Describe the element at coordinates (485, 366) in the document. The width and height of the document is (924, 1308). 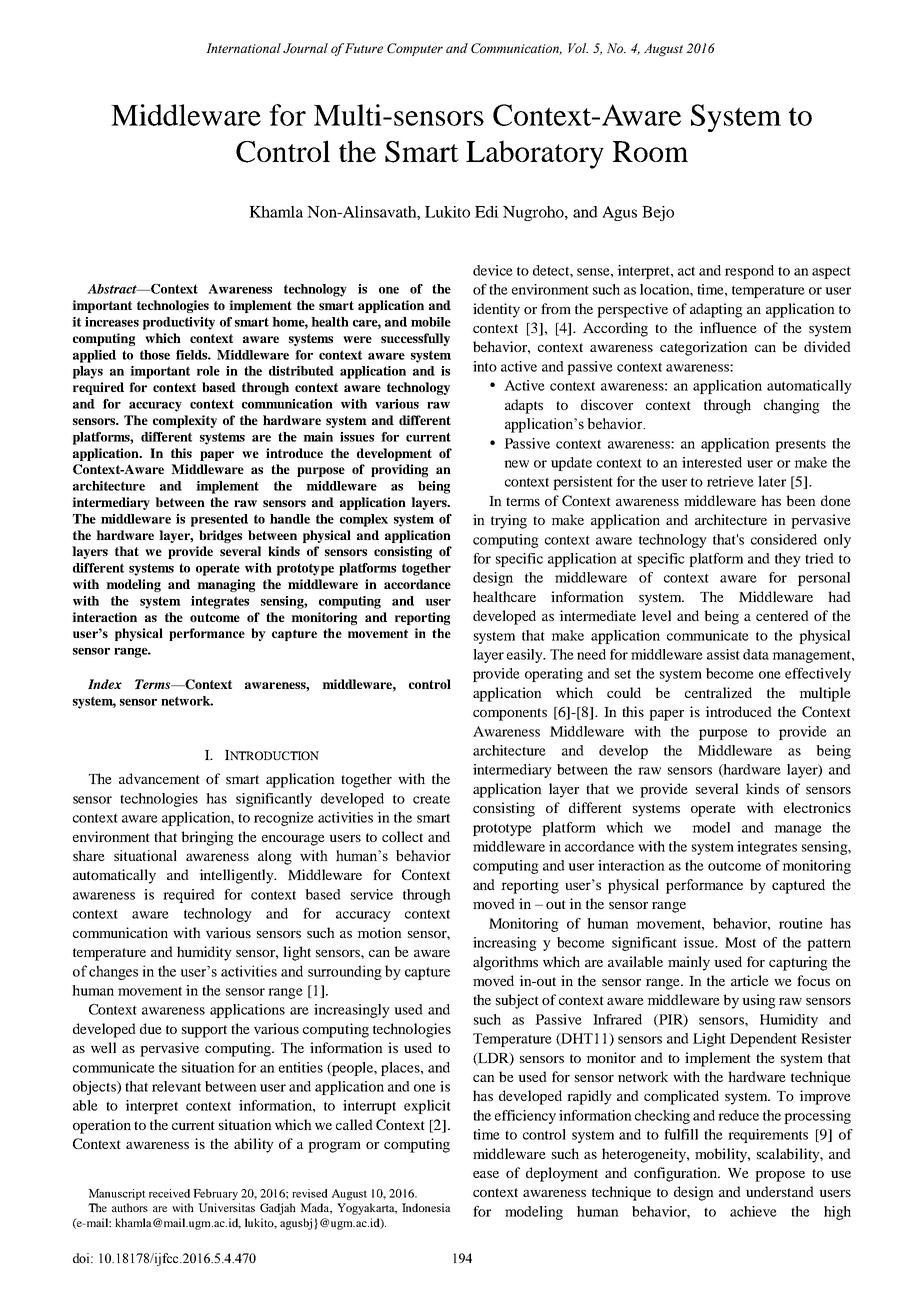
I see `into` at that location.
